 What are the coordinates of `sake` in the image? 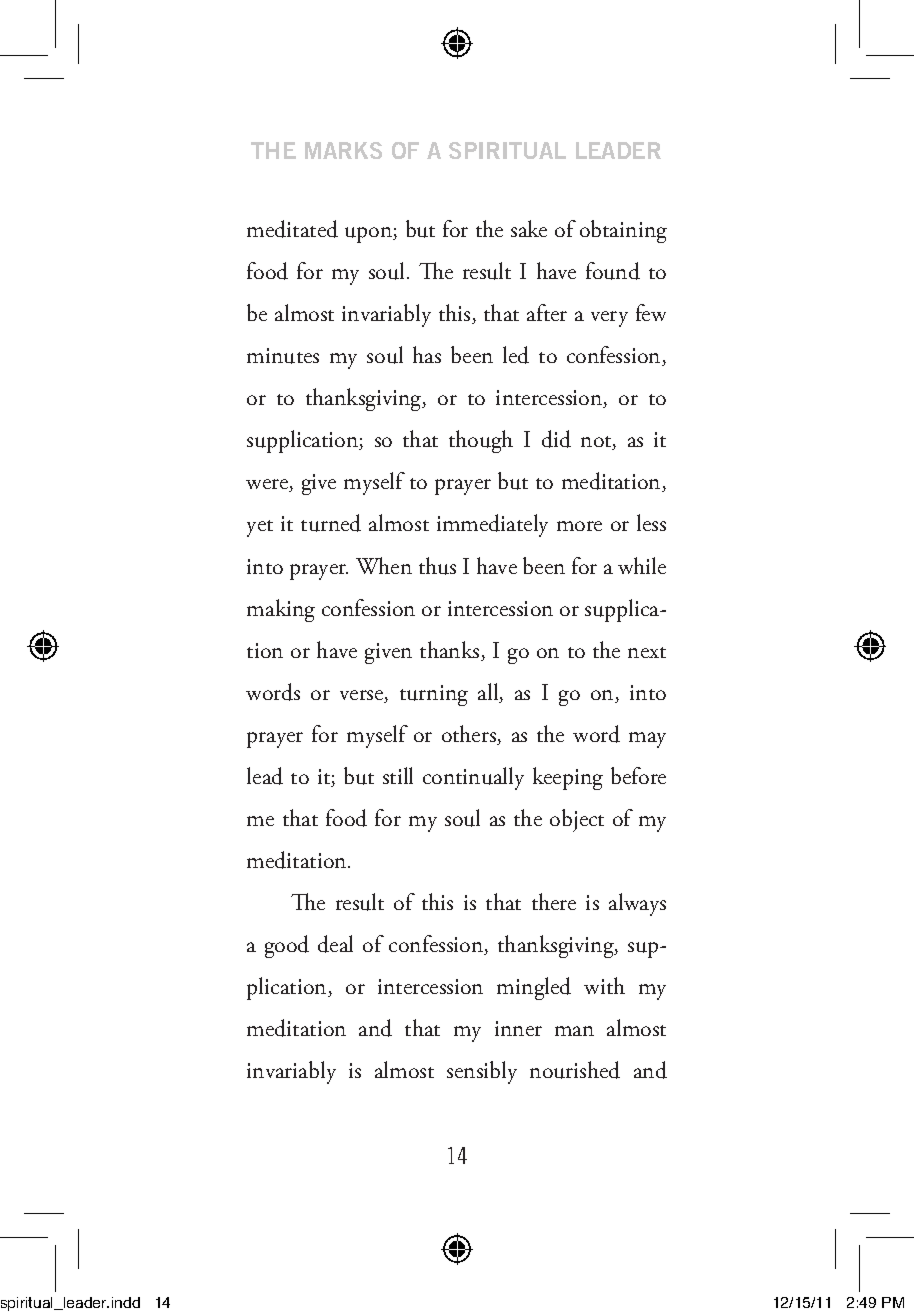 It's located at (529, 228).
